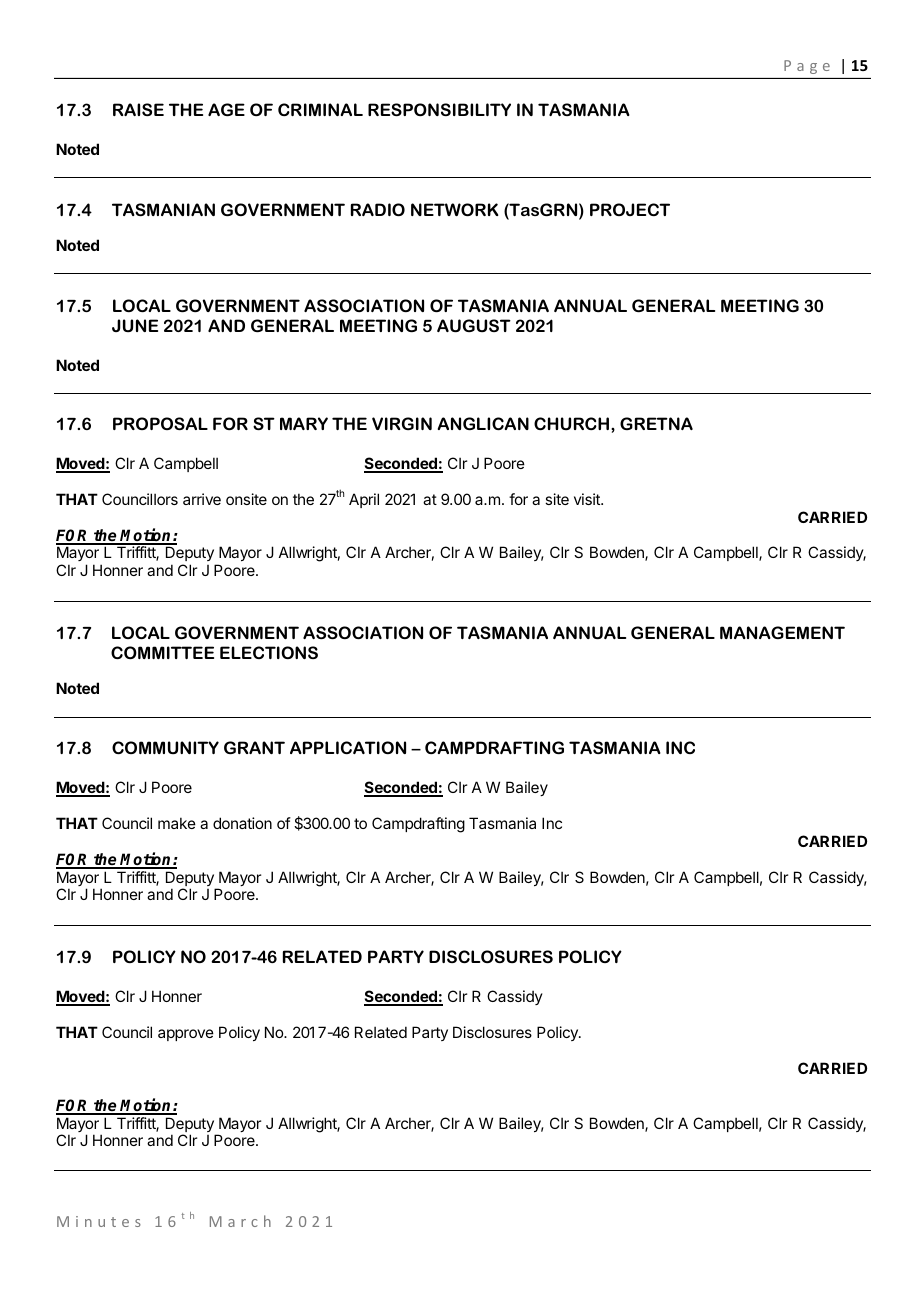 This screenshot has width=924, height=1308. Describe the element at coordinates (202, 499) in the screenshot. I see `arrive` at that location.
